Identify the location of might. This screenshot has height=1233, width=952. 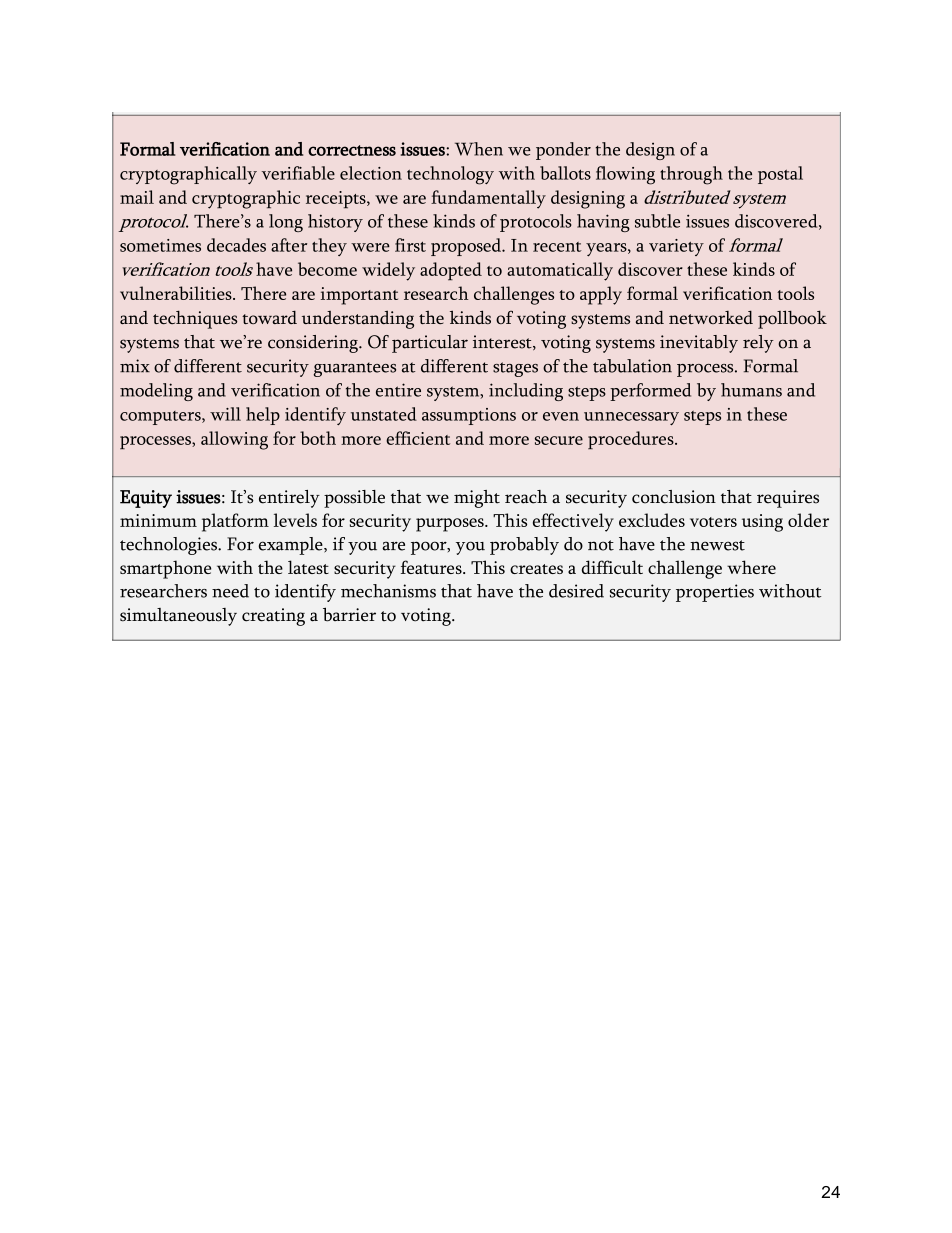
(477, 499).
